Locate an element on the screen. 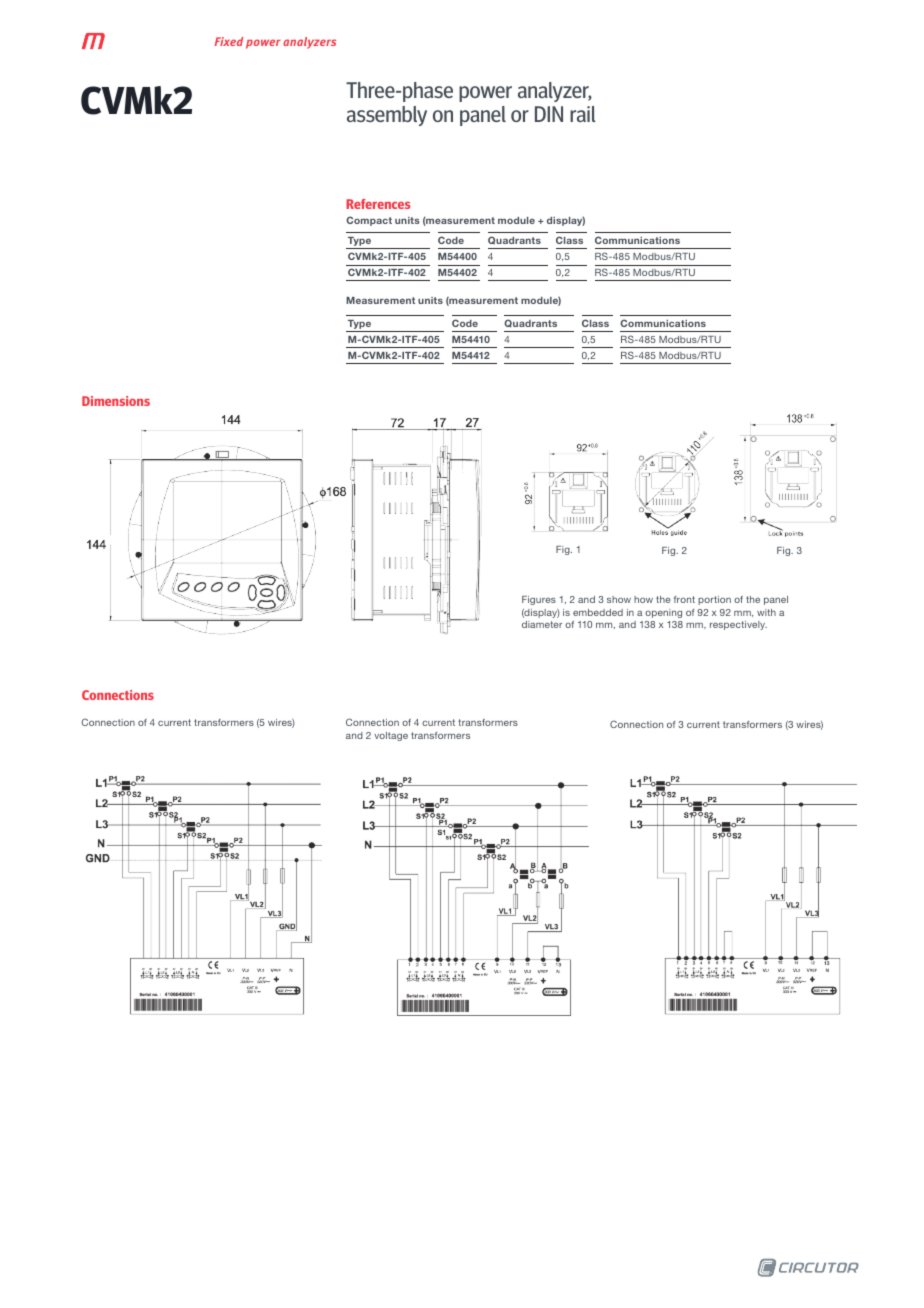  assembly is located at coordinates (387, 116).
